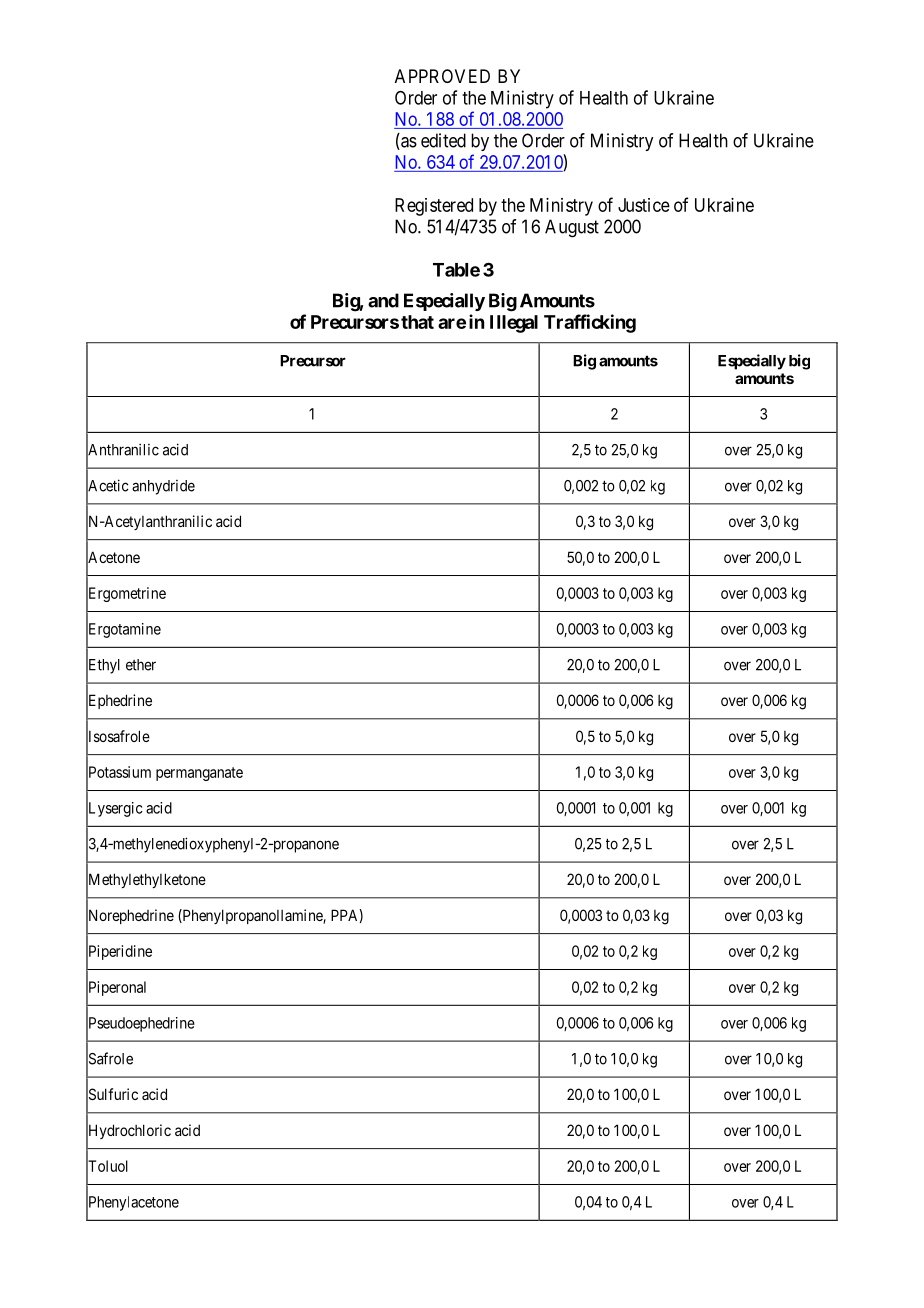  What do you see at coordinates (383, 300) in the screenshot?
I see `and` at bounding box center [383, 300].
